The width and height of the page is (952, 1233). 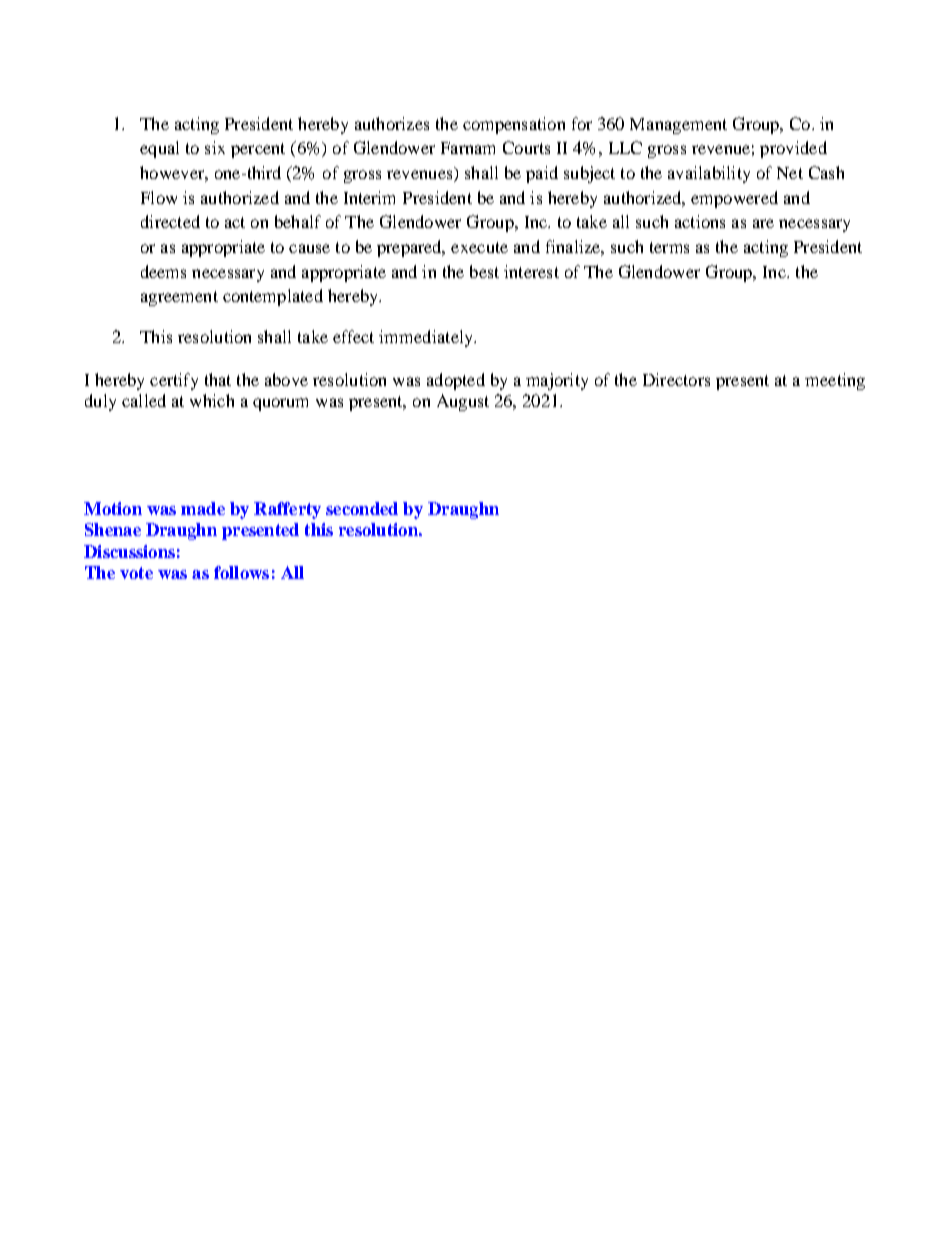 I want to click on that, so click(x=218, y=379).
